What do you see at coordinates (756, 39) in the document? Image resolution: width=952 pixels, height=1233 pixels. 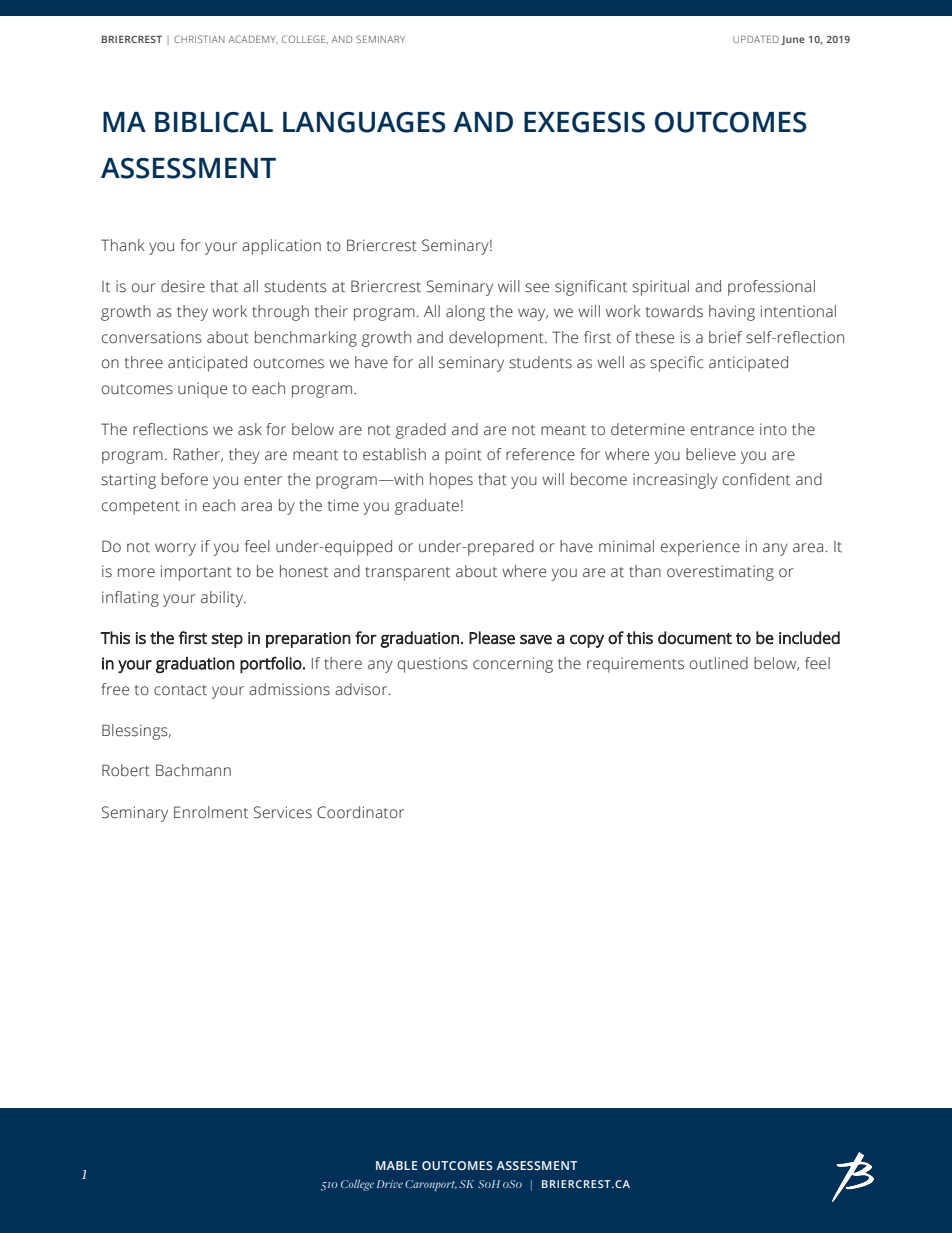 I see `UPDATED` at bounding box center [756, 39].
